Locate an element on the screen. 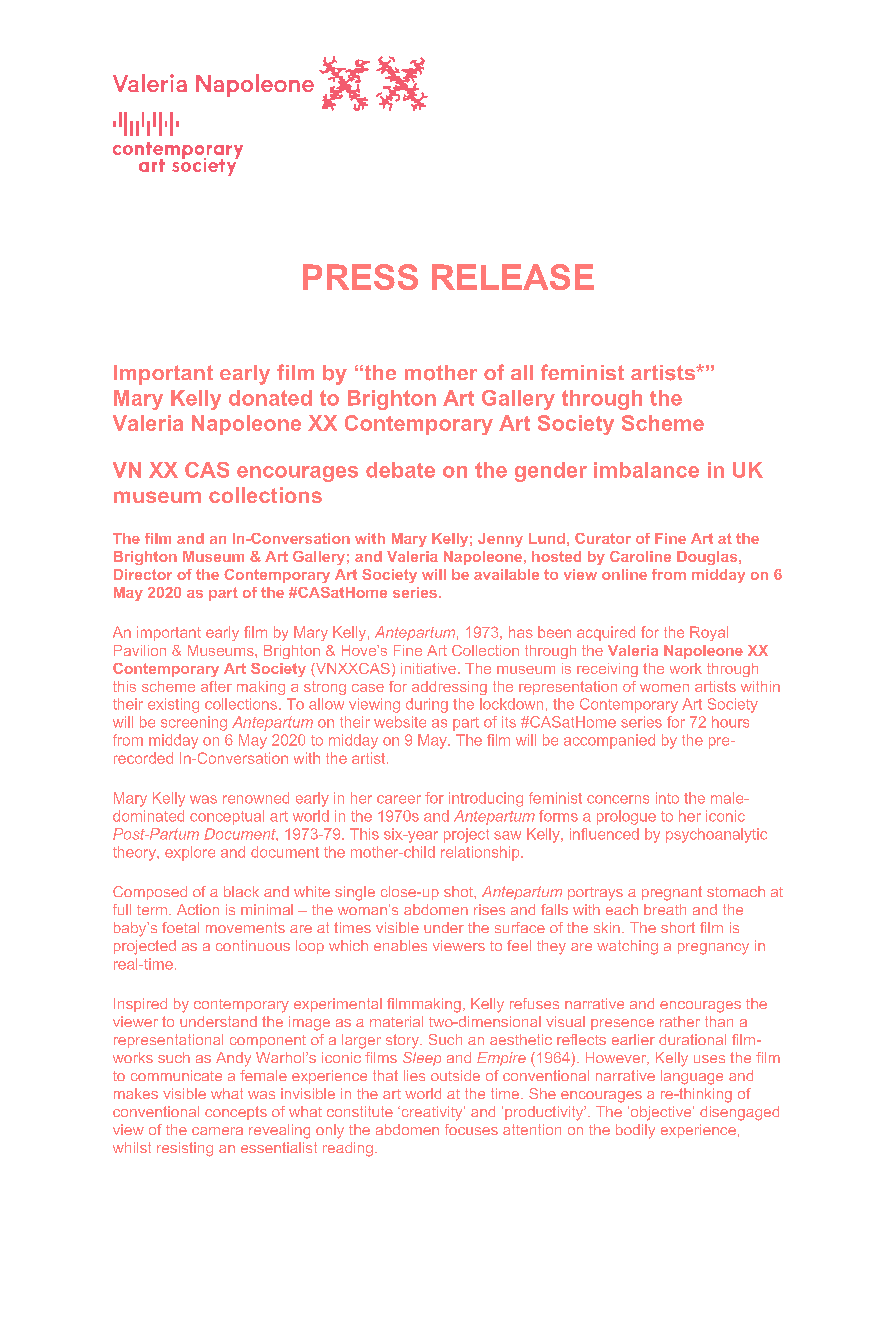  RELEASE is located at coordinates (513, 277).
